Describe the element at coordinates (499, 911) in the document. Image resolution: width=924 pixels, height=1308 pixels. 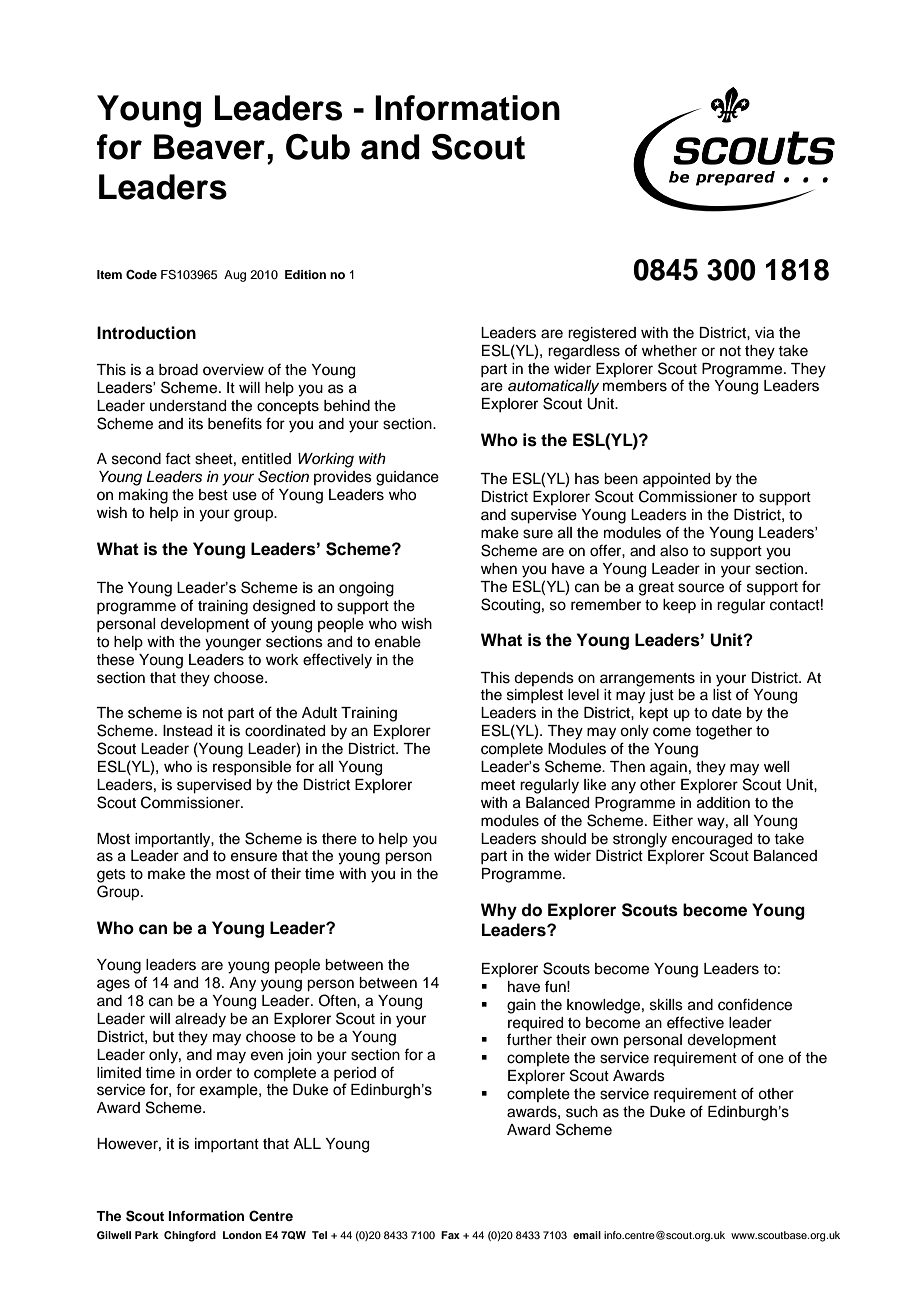
I see `Why` at that location.
